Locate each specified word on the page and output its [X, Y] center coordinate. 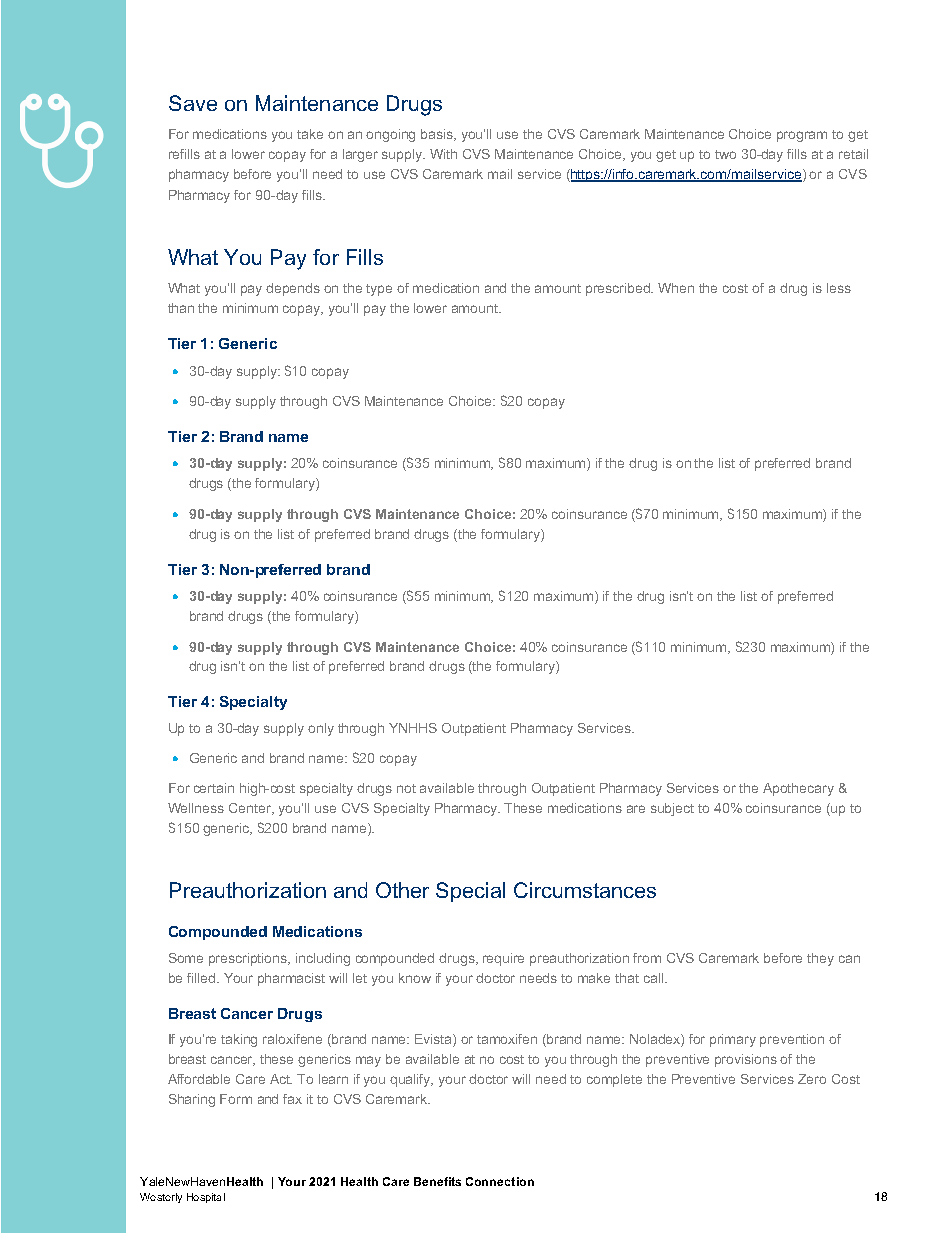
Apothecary [798, 789]
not [406, 788]
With [443, 154]
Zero [812, 1079]
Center [251, 809]
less [839, 288]
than [181, 308]
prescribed [619, 289]
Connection [500, 1181]
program [802, 136]
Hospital [206, 1198]
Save [193, 103]
